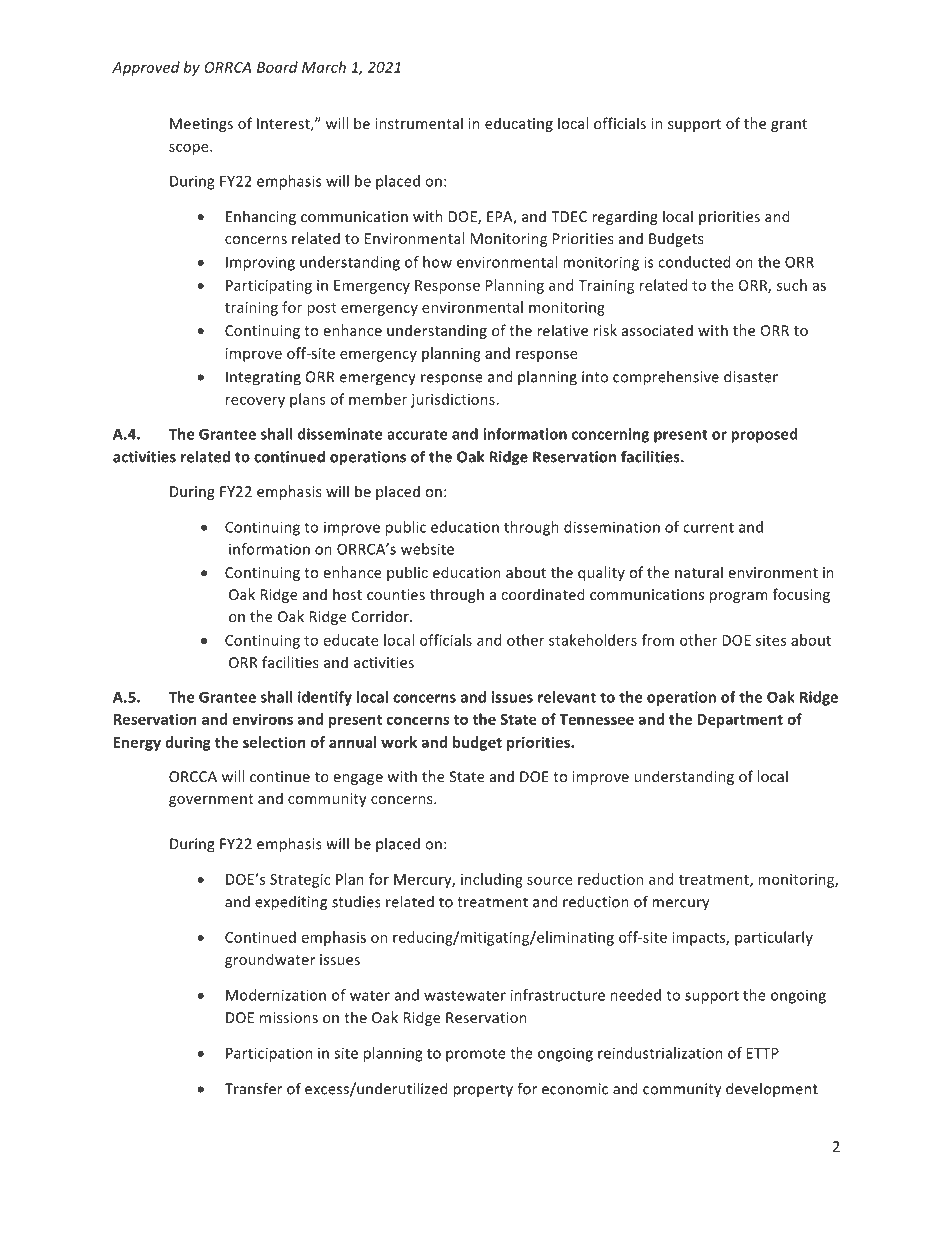 Image resolution: width=952 pixels, height=1233 pixels. What do you see at coordinates (543, 594) in the page?
I see `coordinated` at bounding box center [543, 594].
